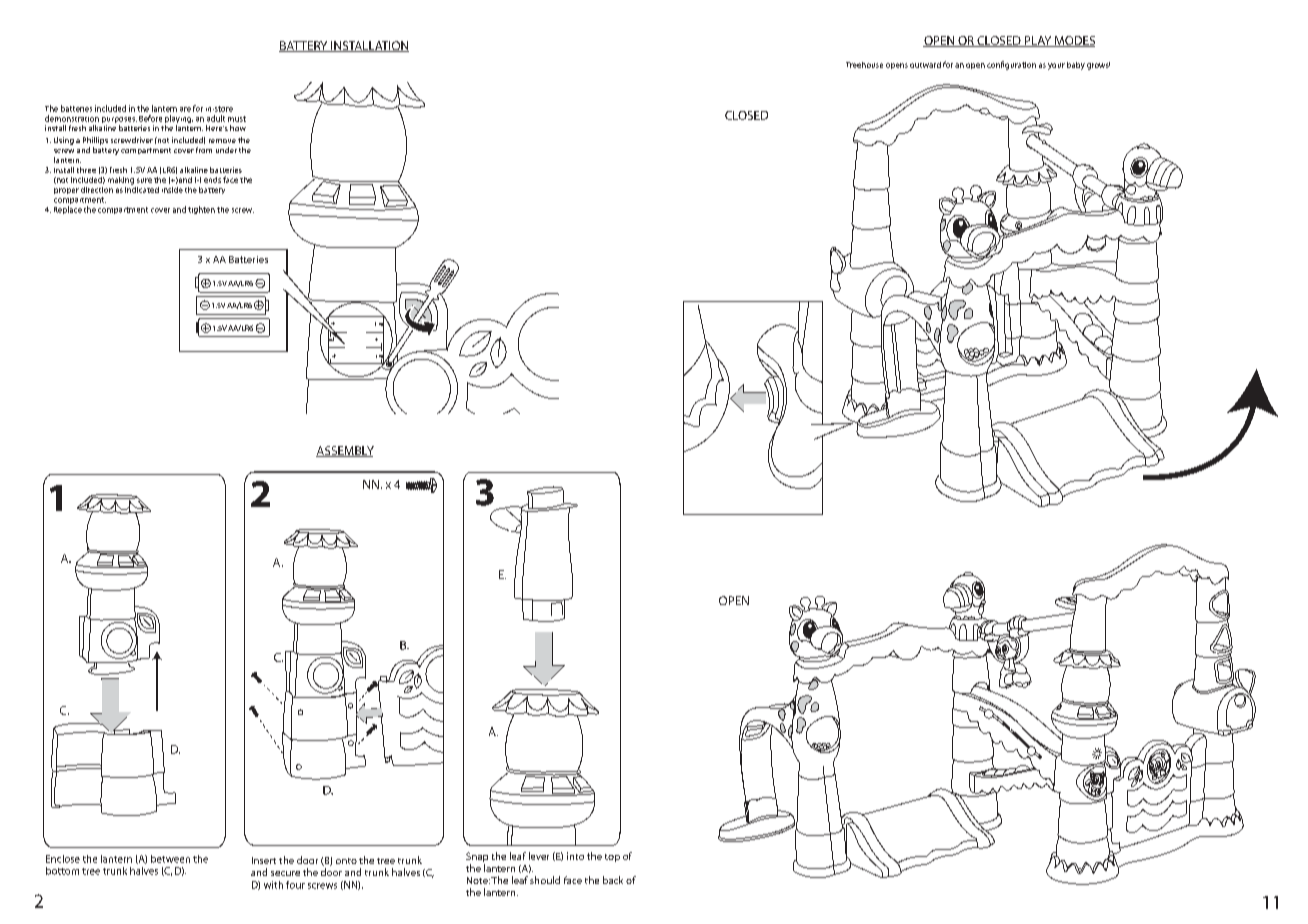 Image resolution: width=1308 pixels, height=924 pixels. What do you see at coordinates (575, 856) in the screenshot?
I see `into` at bounding box center [575, 856].
